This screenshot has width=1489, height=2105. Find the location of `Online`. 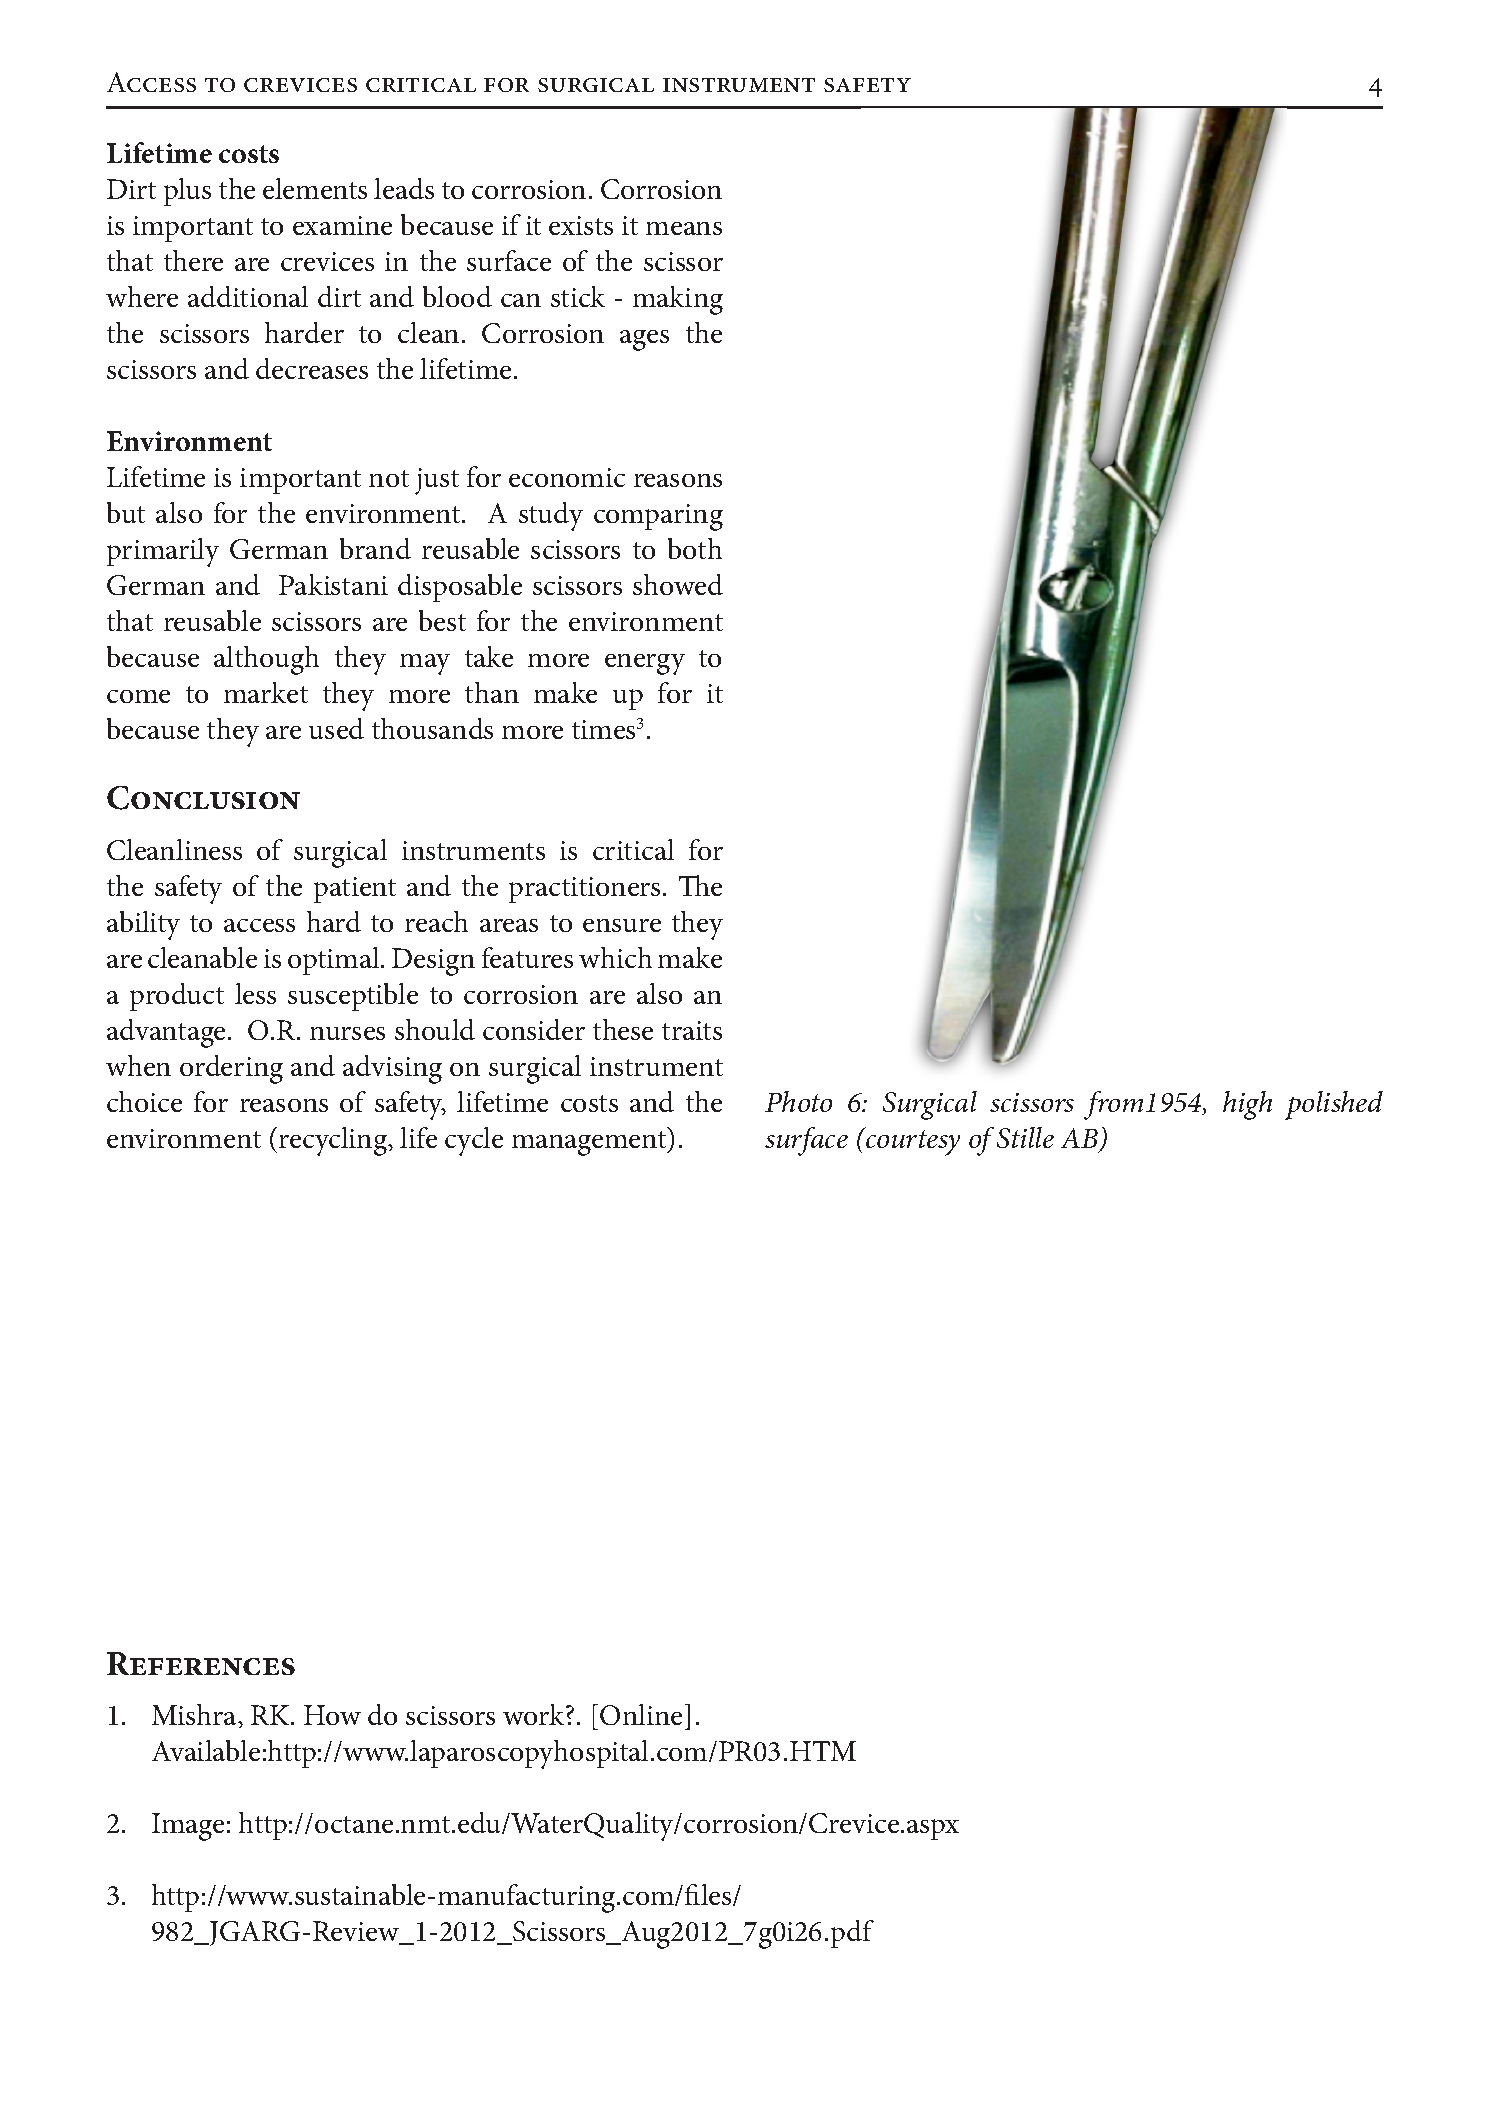

Online is located at coordinates (641, 1714).
